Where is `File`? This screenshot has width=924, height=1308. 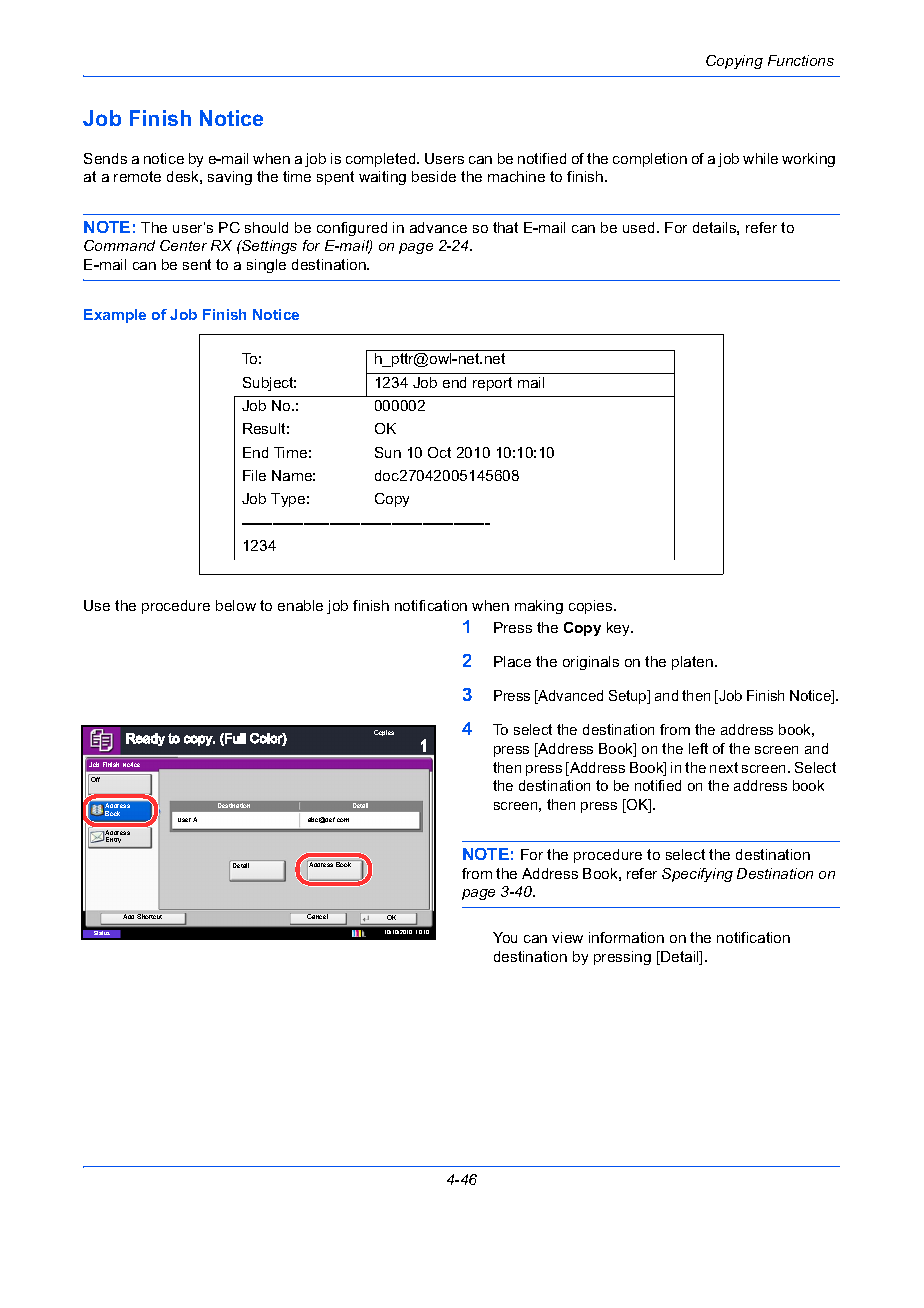
File is located at coordinates (254, 475).
